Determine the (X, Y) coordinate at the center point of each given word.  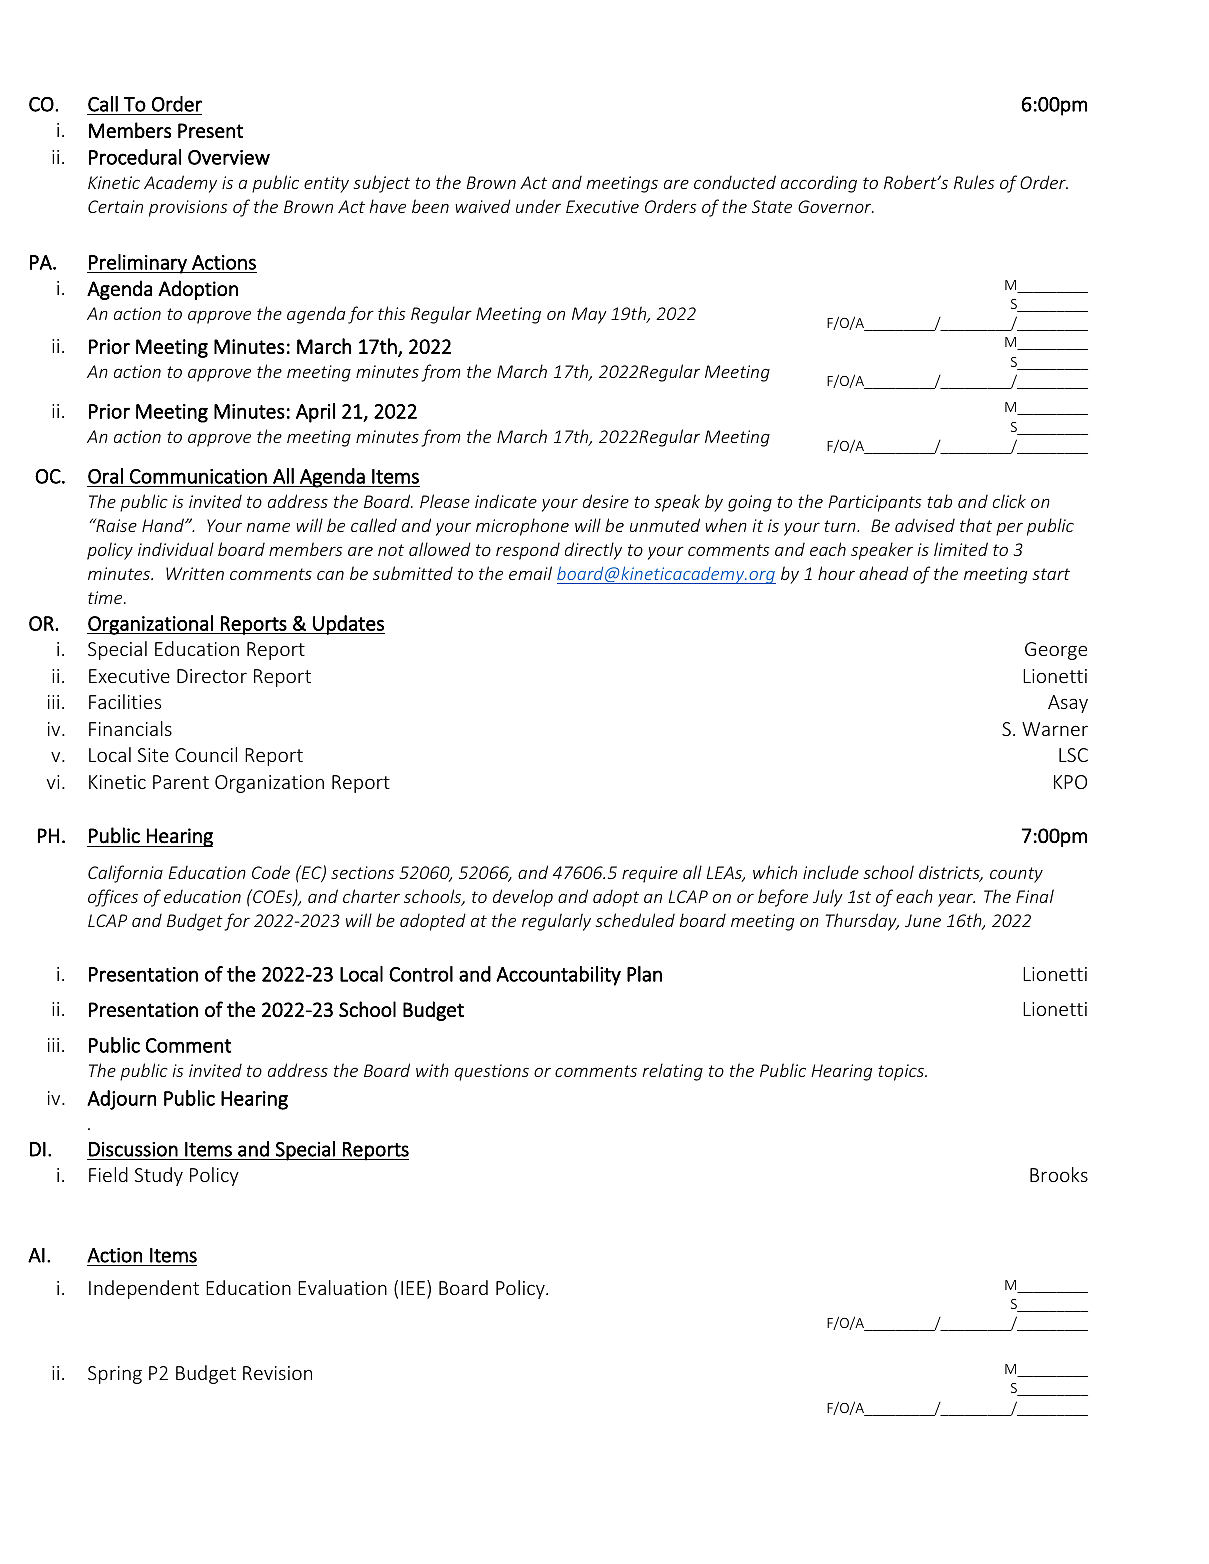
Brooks (1059, 1174)
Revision (277, 1373)
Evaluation (342, 1287)
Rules (974, 182)
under (538, 206)
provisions (188, 208)
